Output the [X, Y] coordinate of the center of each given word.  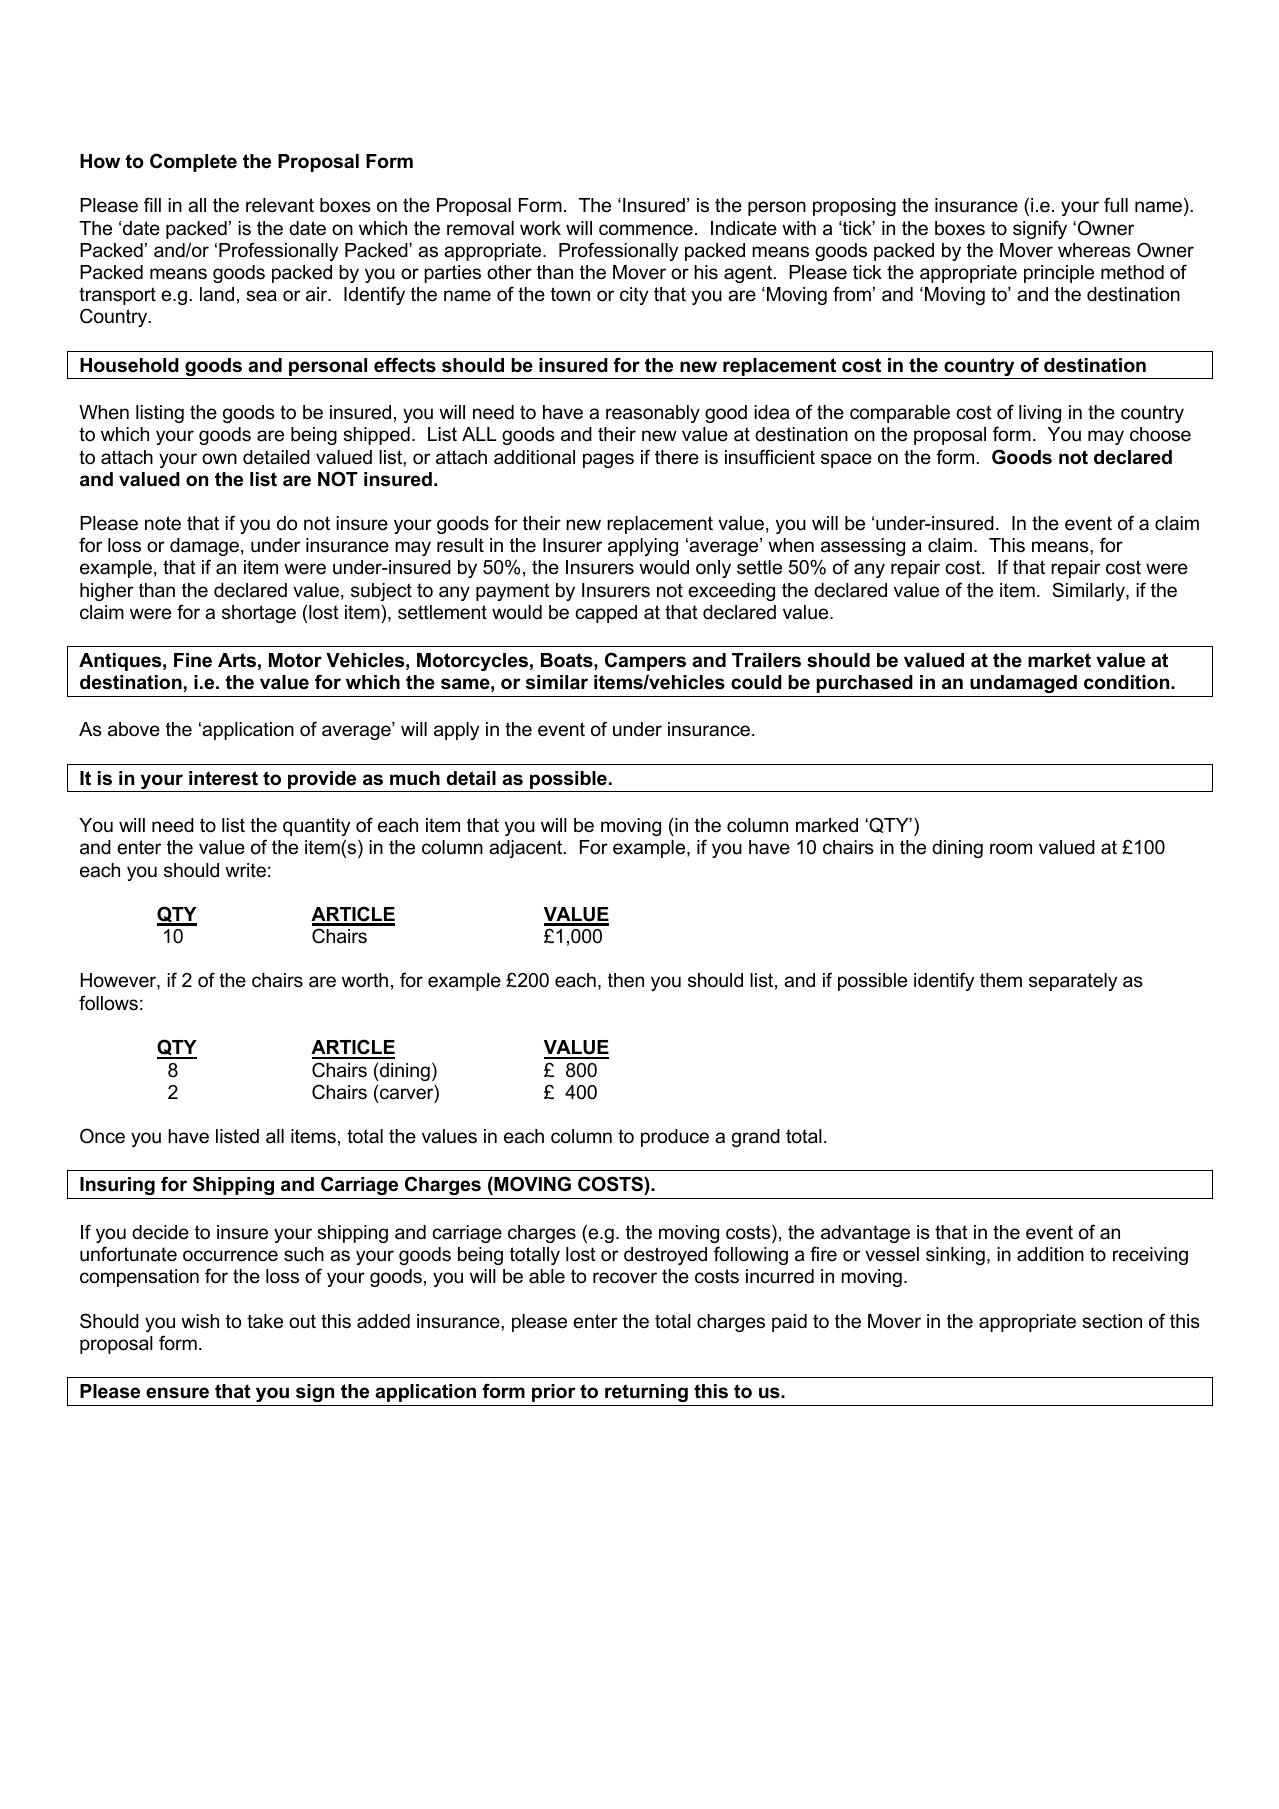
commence [646, 230]
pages [608, 460]
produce [675, 1138]
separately [1073, 982]
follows [108, 1003]
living [1040, 414]
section [1112, 1321]
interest [223, 778]
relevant [280, 205]
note [163, 523]
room [1011, 849]
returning [646, 1393]
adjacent [527, 849]
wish [200, 1321]
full [1116, 205]
